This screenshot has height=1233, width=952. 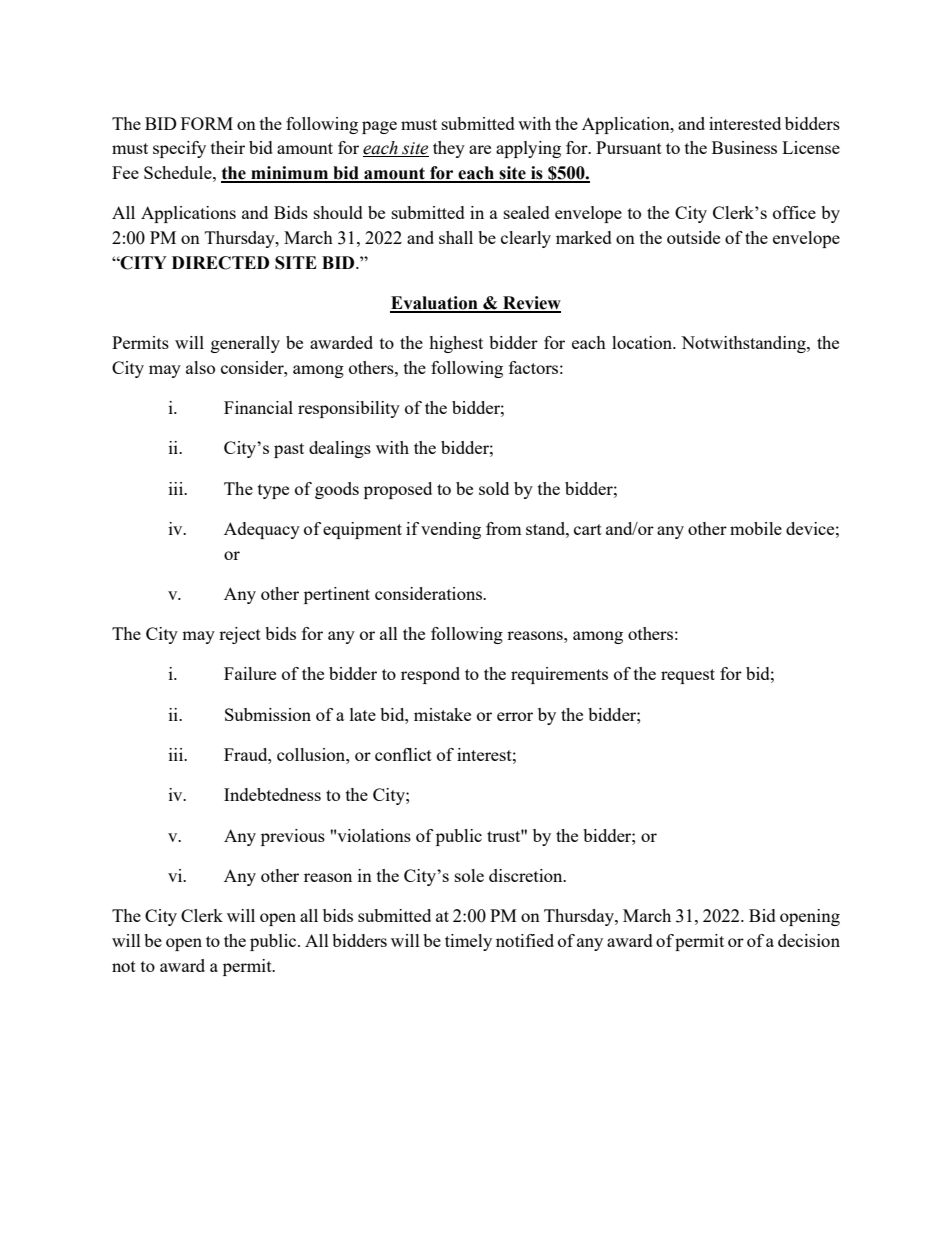 I want to click on request, so click(x=688, y=676).
